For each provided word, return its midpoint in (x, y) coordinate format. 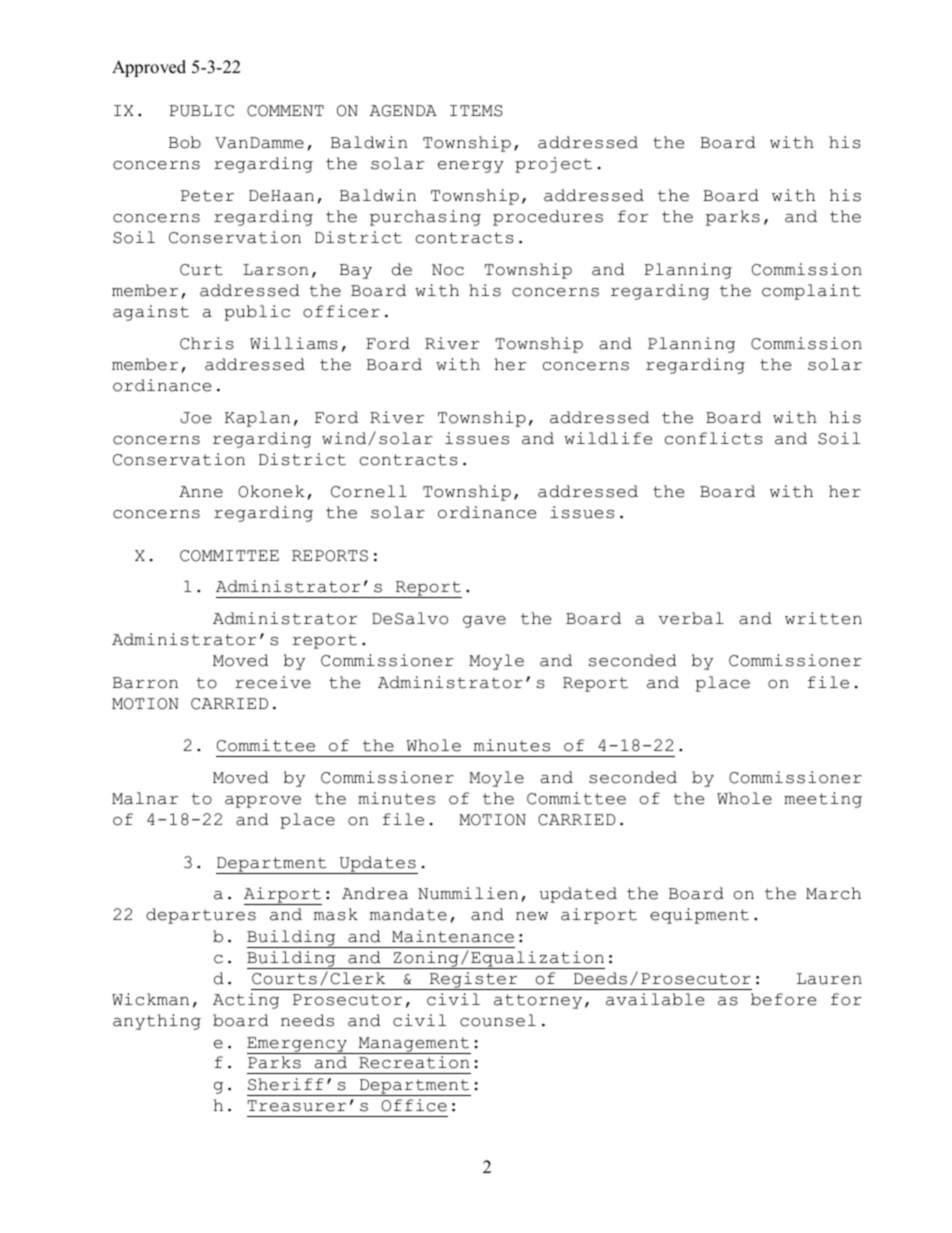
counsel (498, 1020)
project (553, 165)
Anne (201, 492)
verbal (691, 618)
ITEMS (476, 111)
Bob (185, 142)
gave (484, 622)
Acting (246, 1001)
